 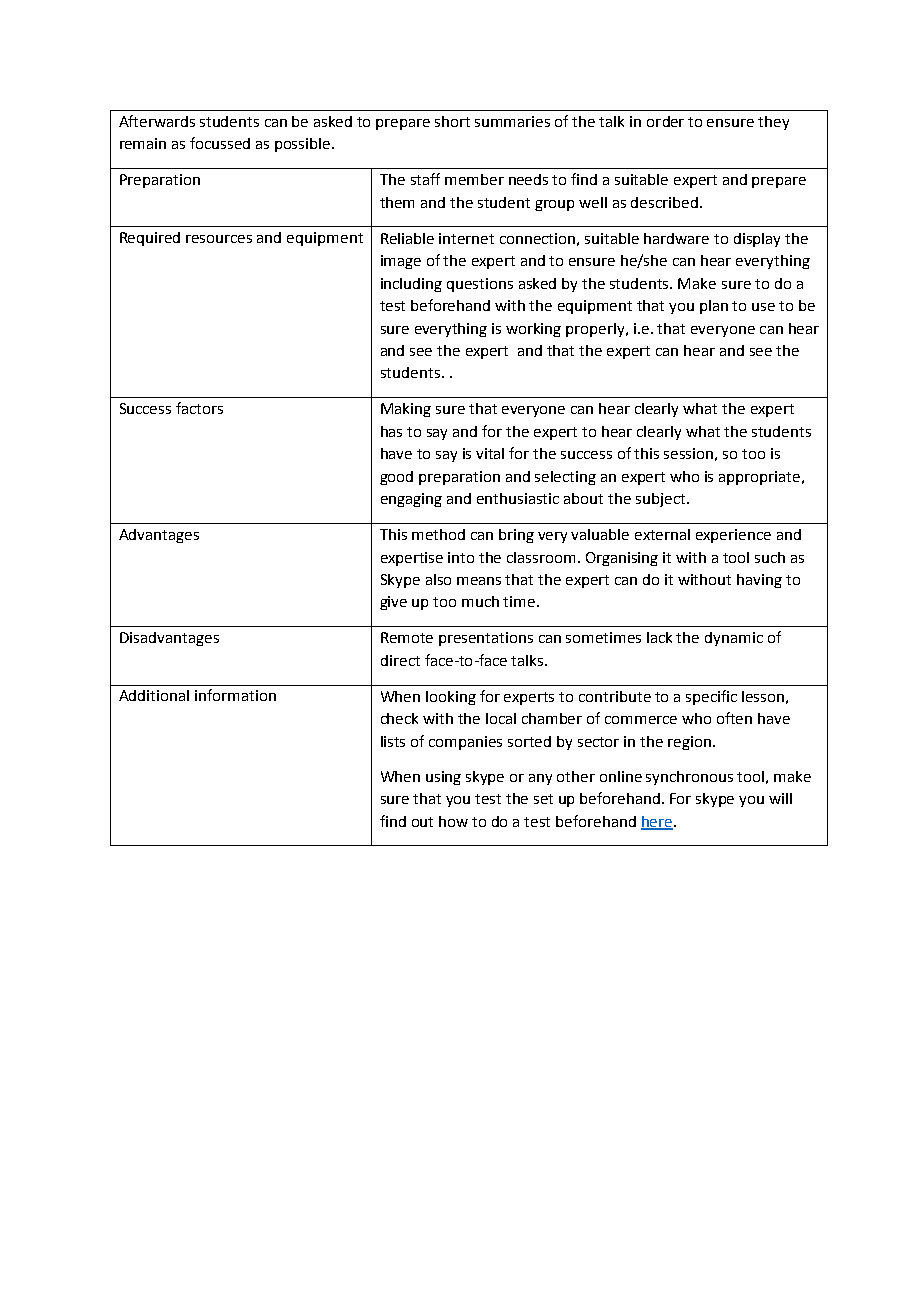 I want to click on questions, so click(x=480, y=285).
